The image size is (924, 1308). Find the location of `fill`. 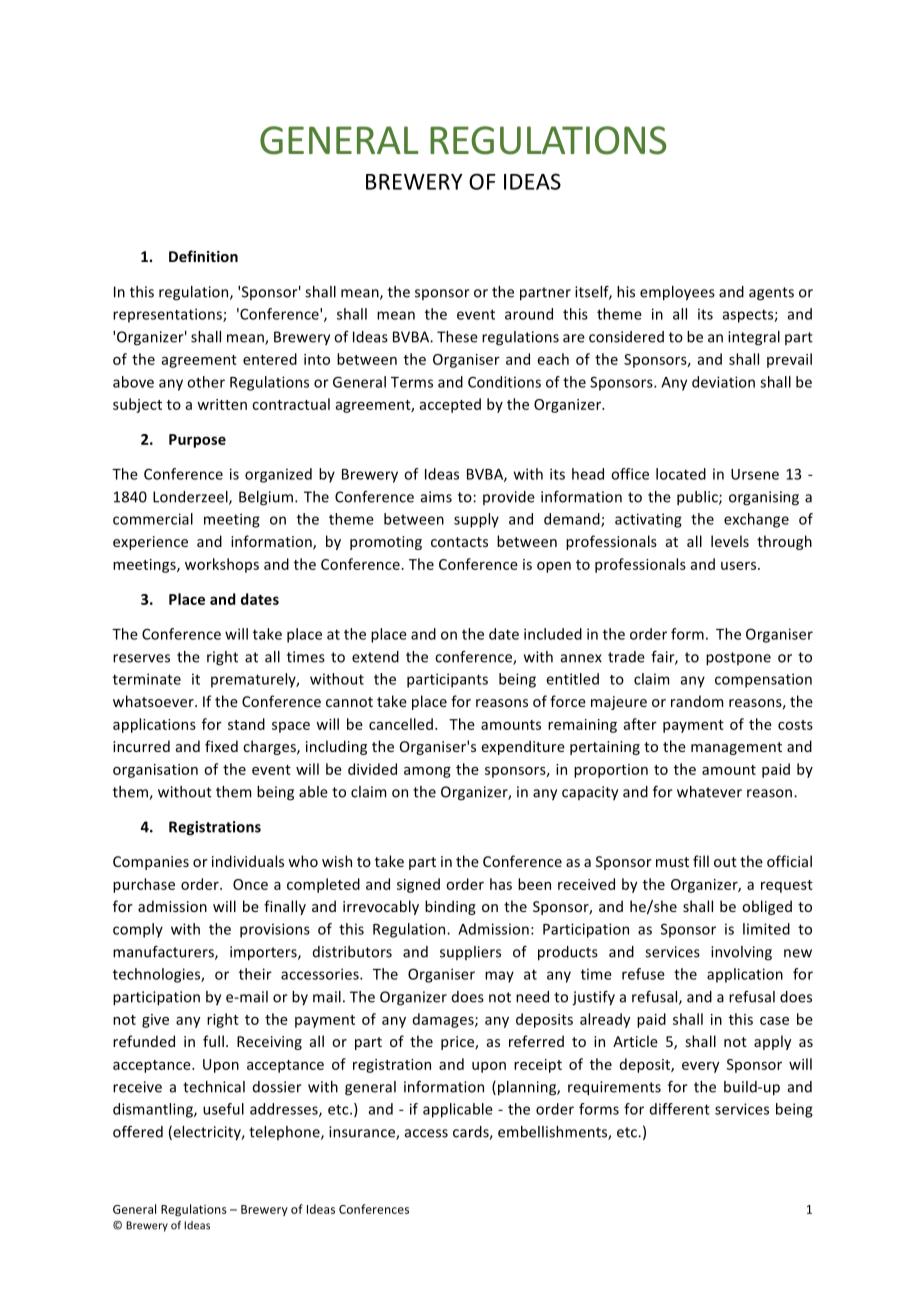

fill is located at coordinates (701, 861).
